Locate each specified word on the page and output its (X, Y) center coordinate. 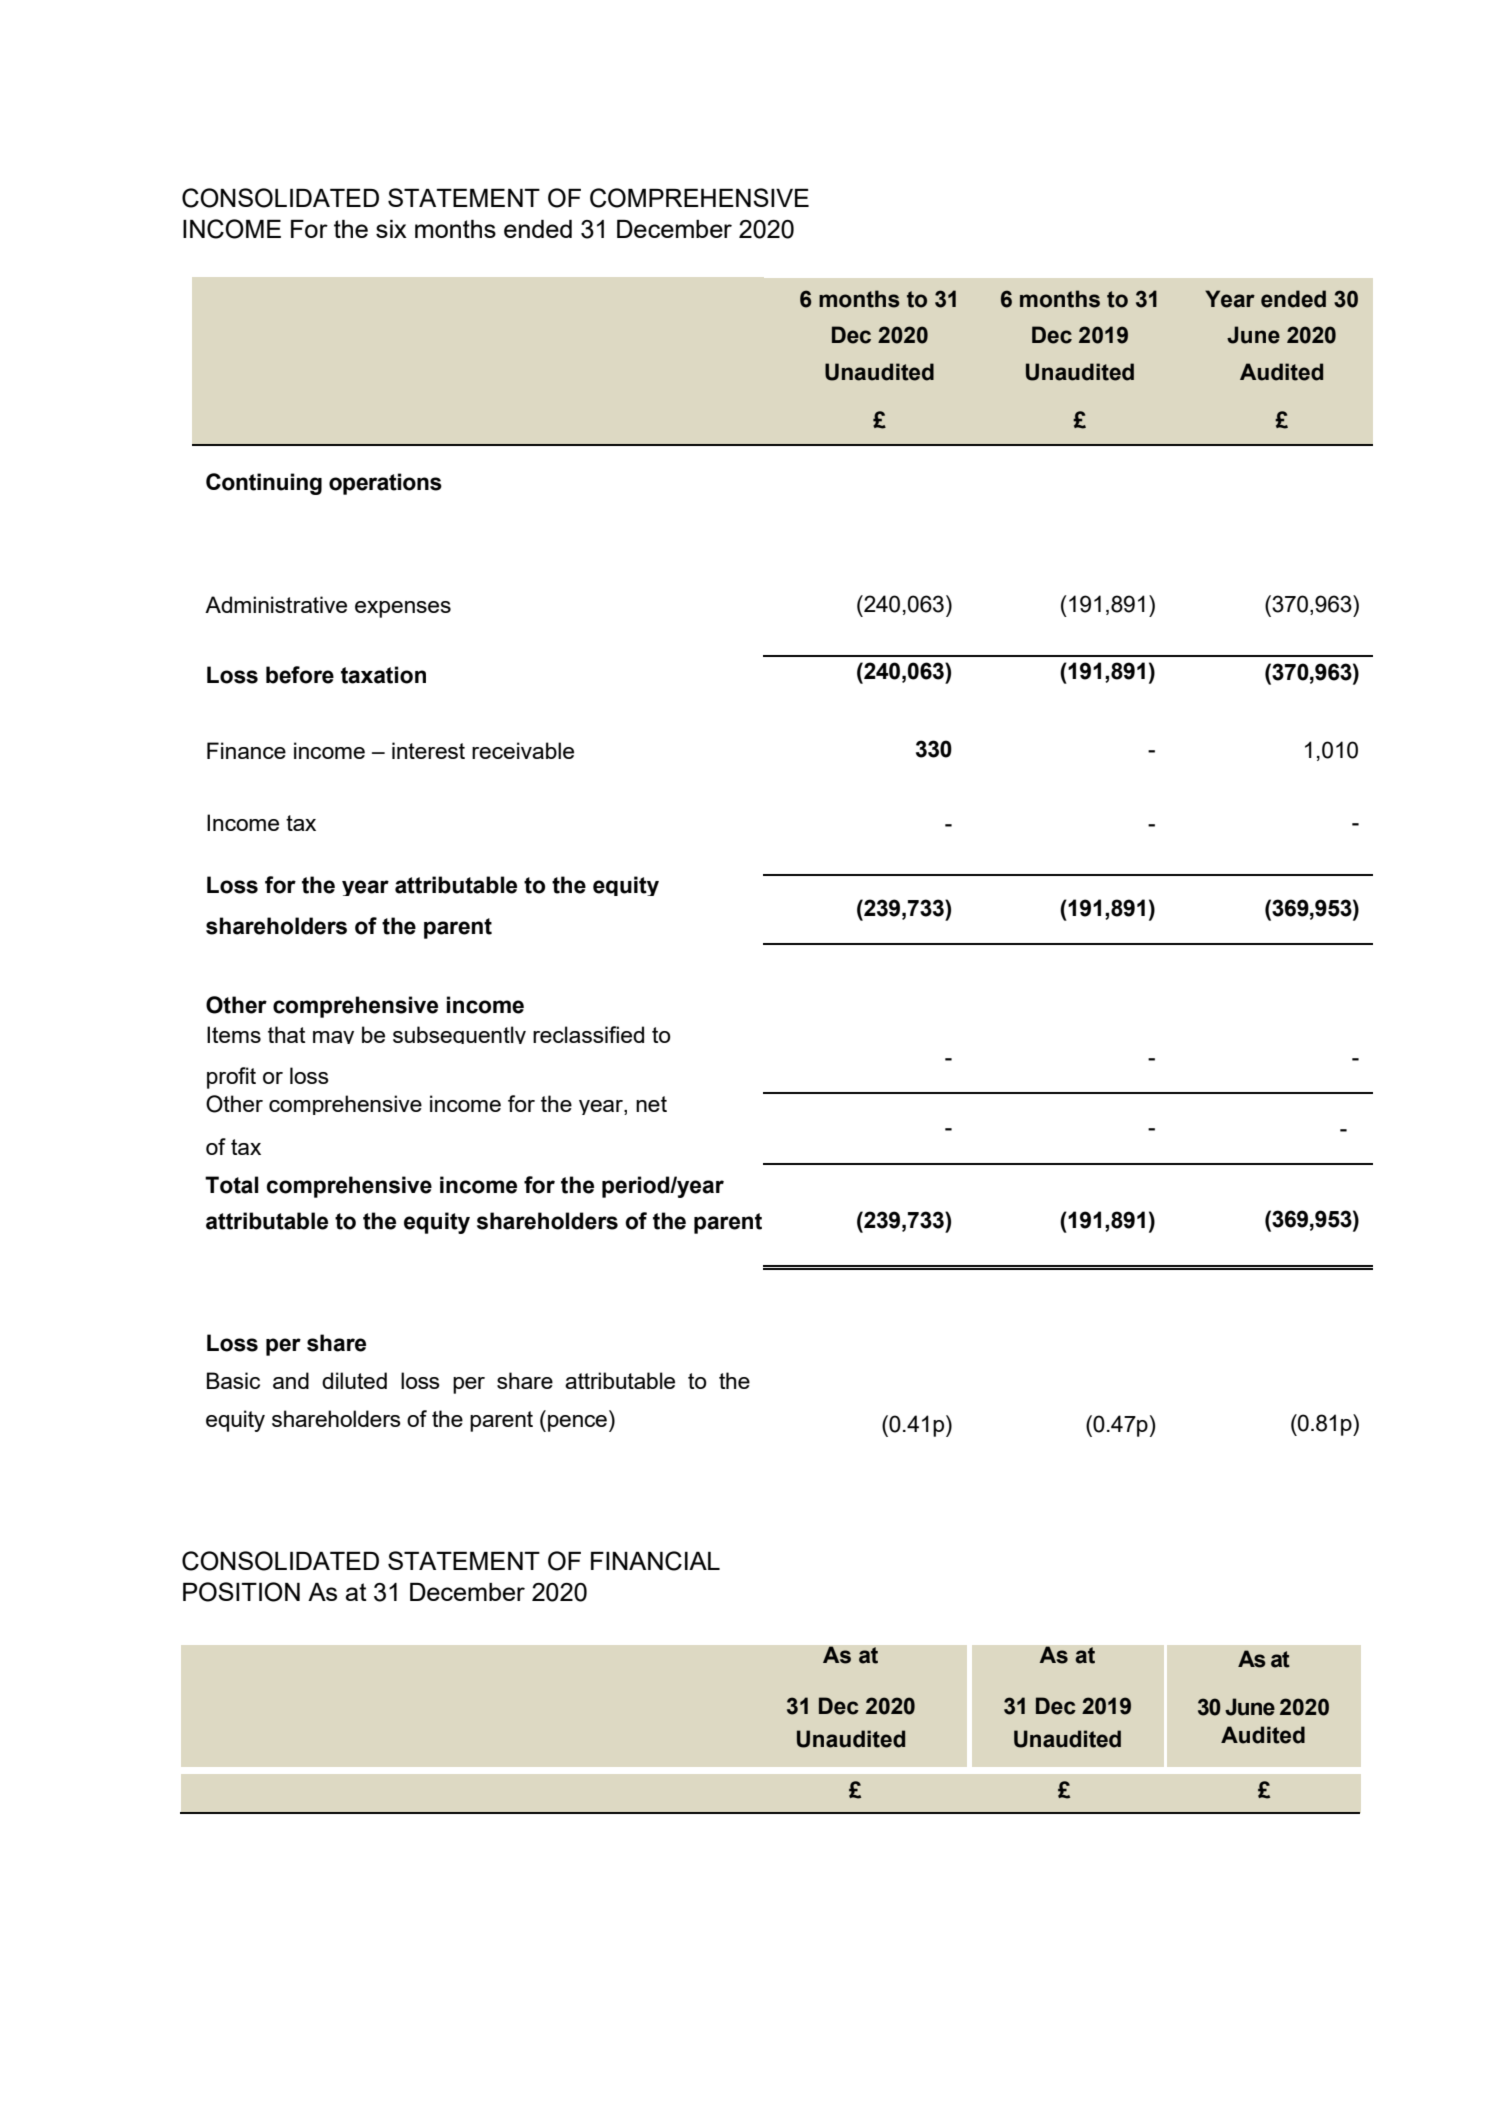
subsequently (459, 1035)
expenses (403, 609)
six (391, 229)
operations (385, 484)
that (286, 1034)
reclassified (588, 1034)
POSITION (241, 1592)
